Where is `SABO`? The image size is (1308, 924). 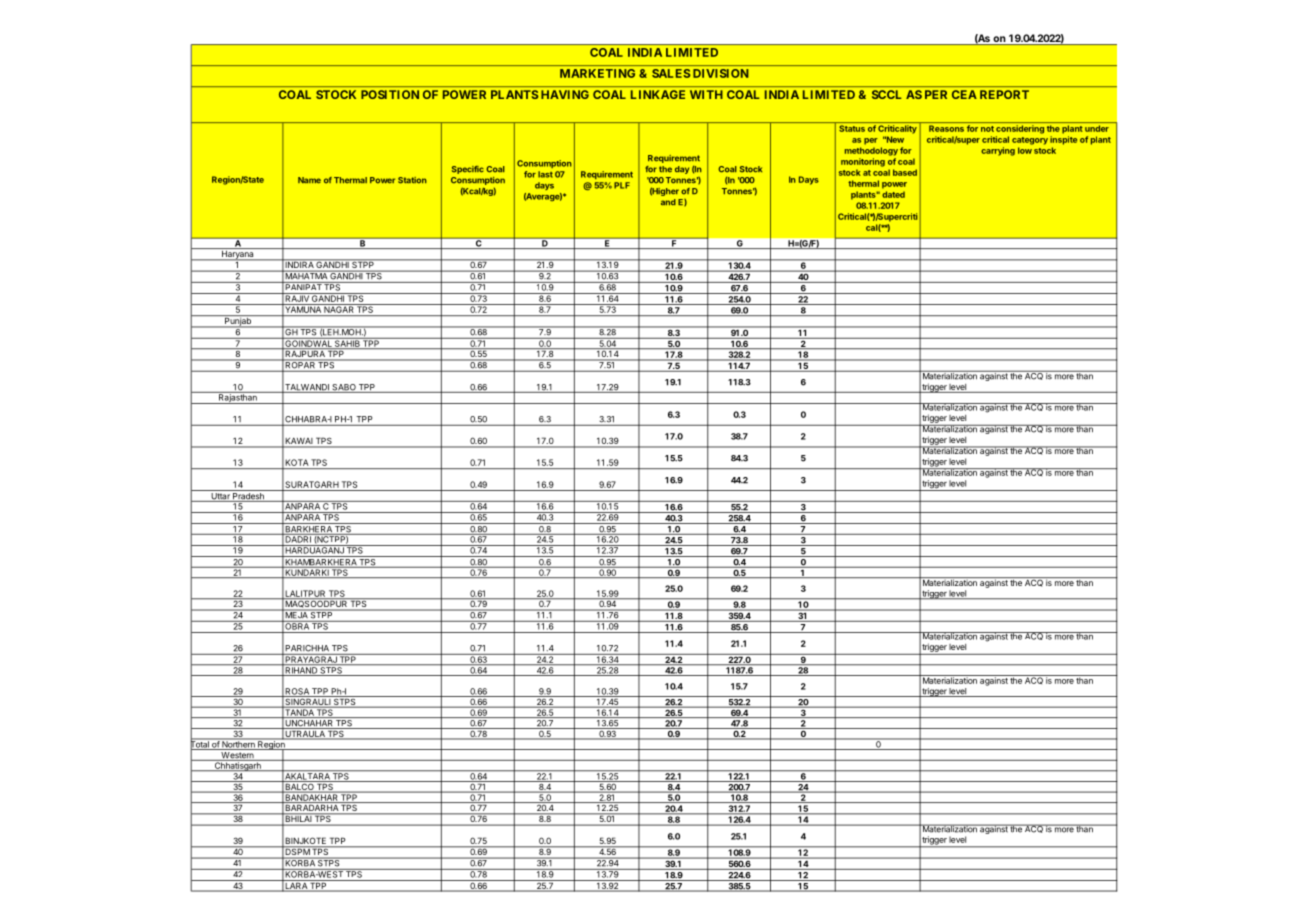 SABO is located at coordinates (344, 388).
